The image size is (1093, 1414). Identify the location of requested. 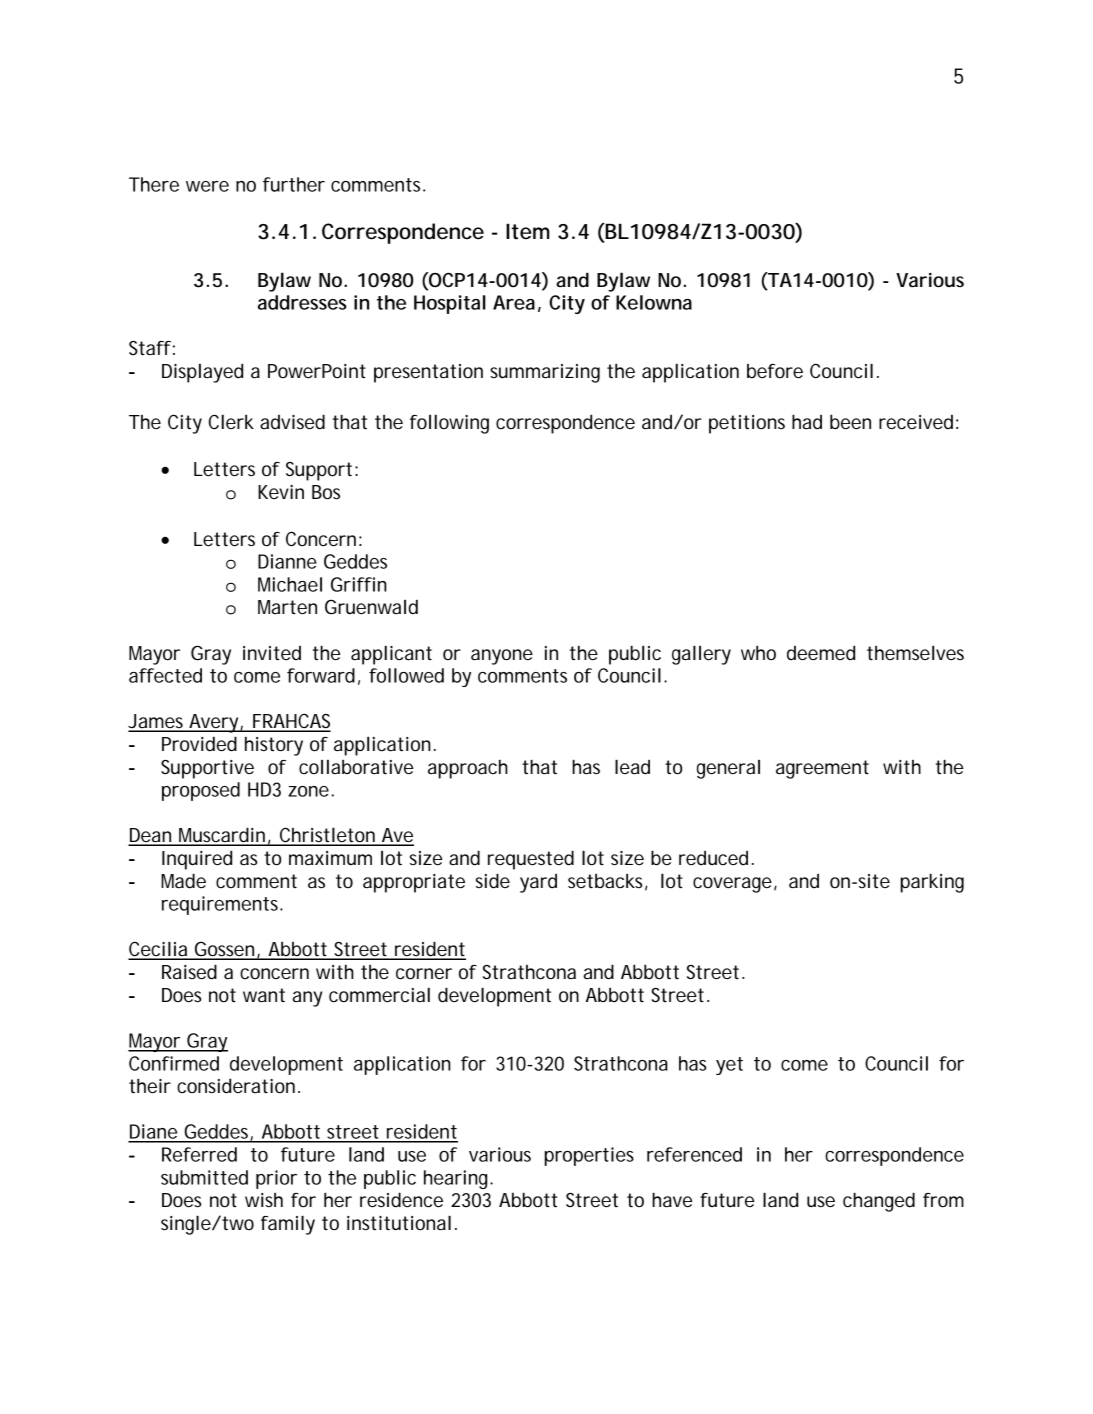
(531, 860).
